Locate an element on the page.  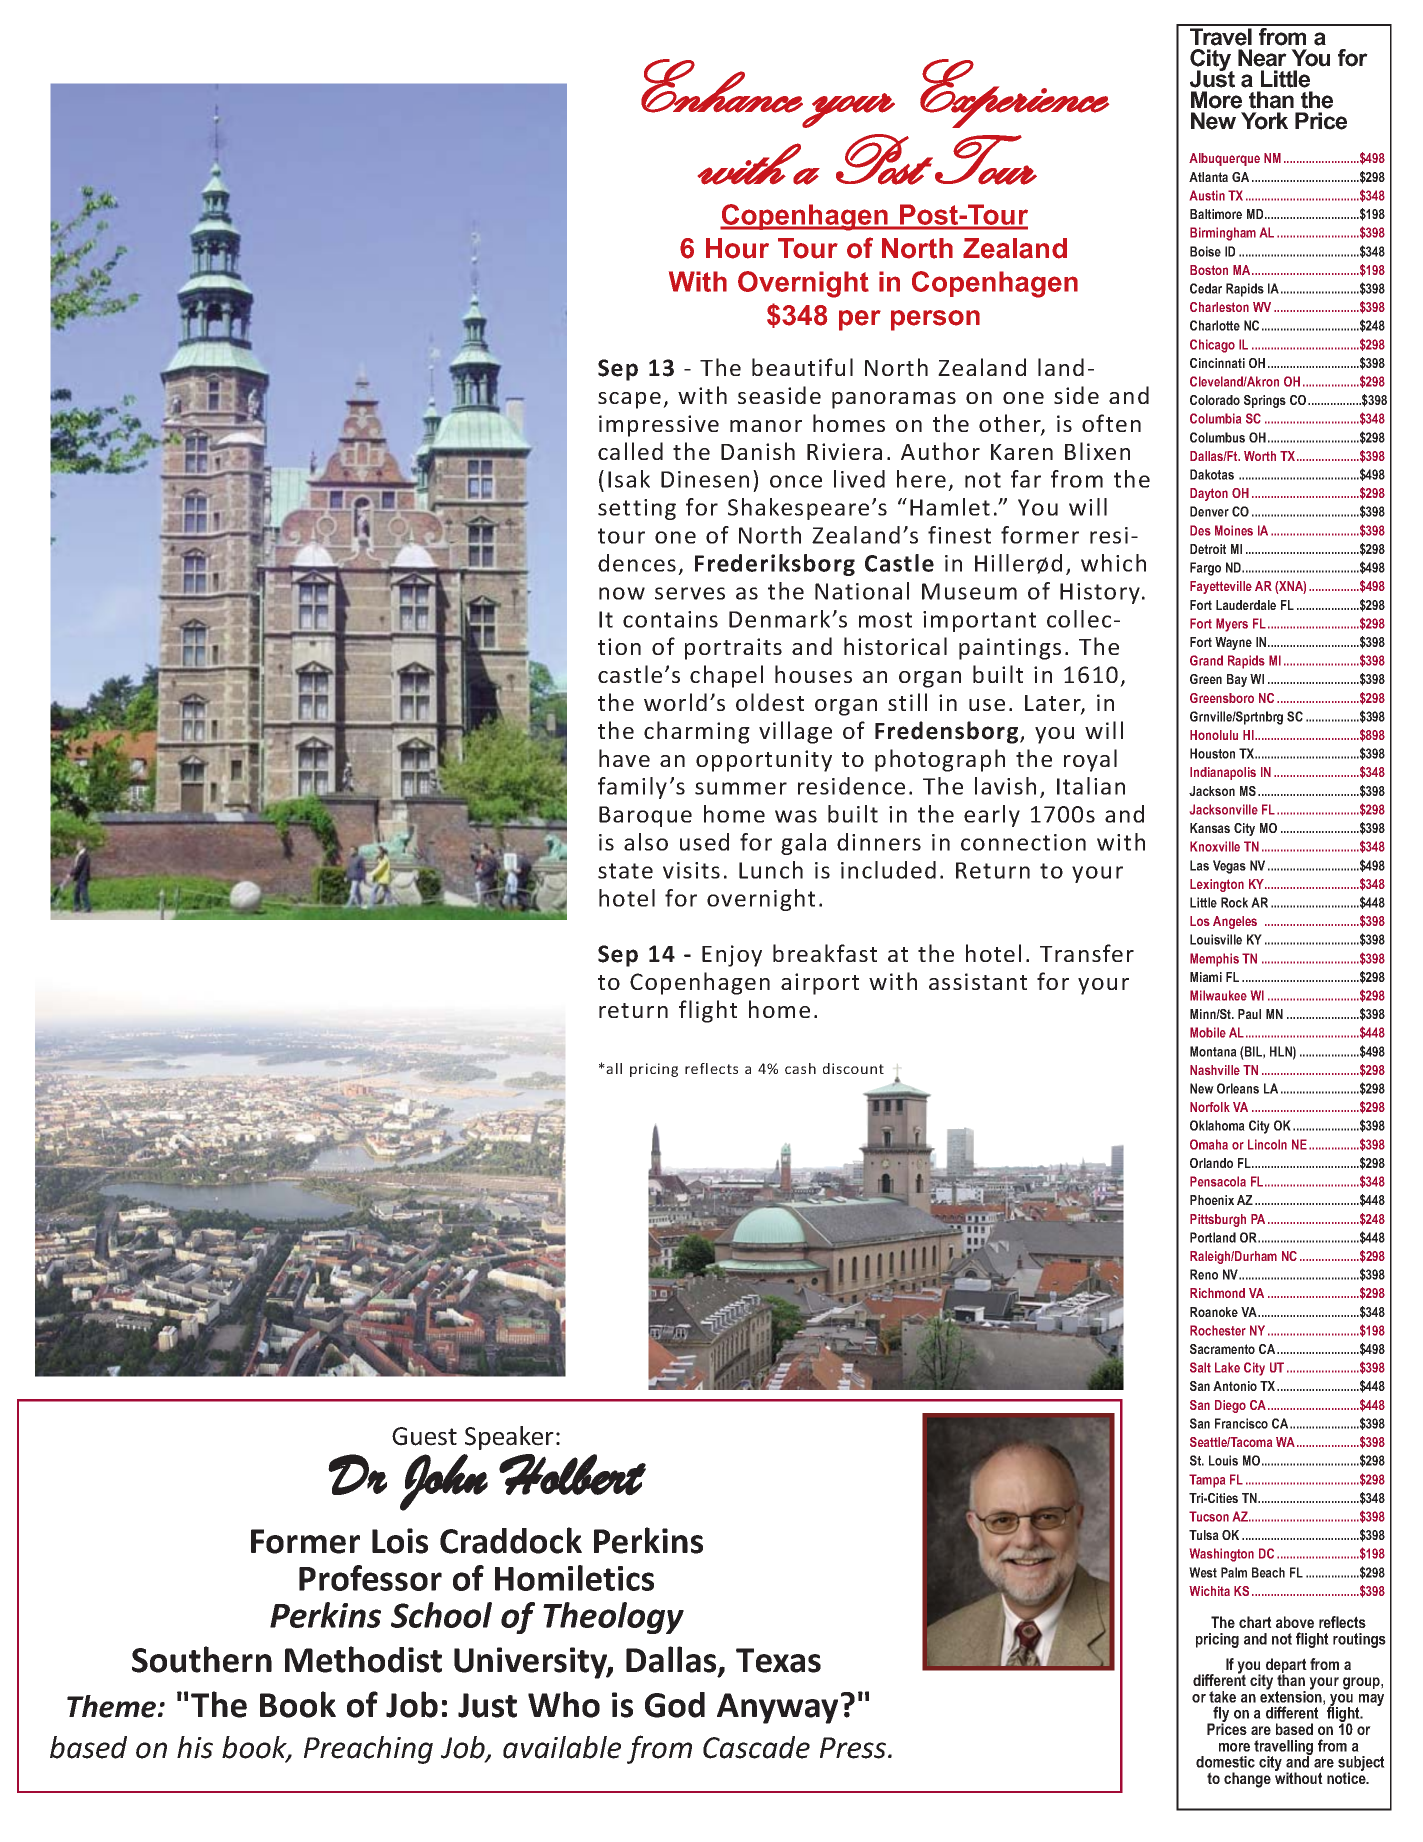
York is located at coordinates (1264, 121).
